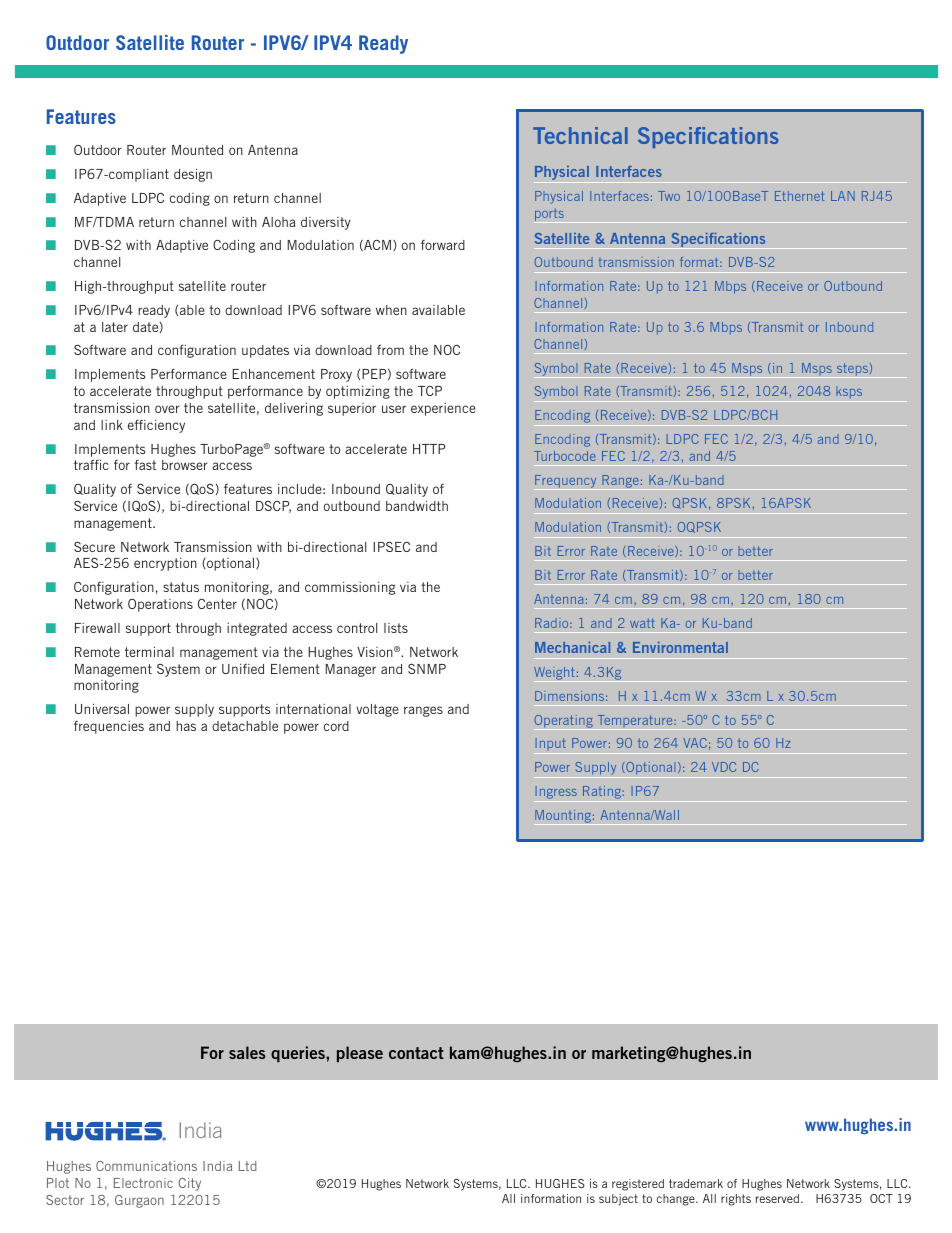  What do you see at coordinates (156, 426) in the page?
I see `efficiency` at bounding box center [156, 426].
